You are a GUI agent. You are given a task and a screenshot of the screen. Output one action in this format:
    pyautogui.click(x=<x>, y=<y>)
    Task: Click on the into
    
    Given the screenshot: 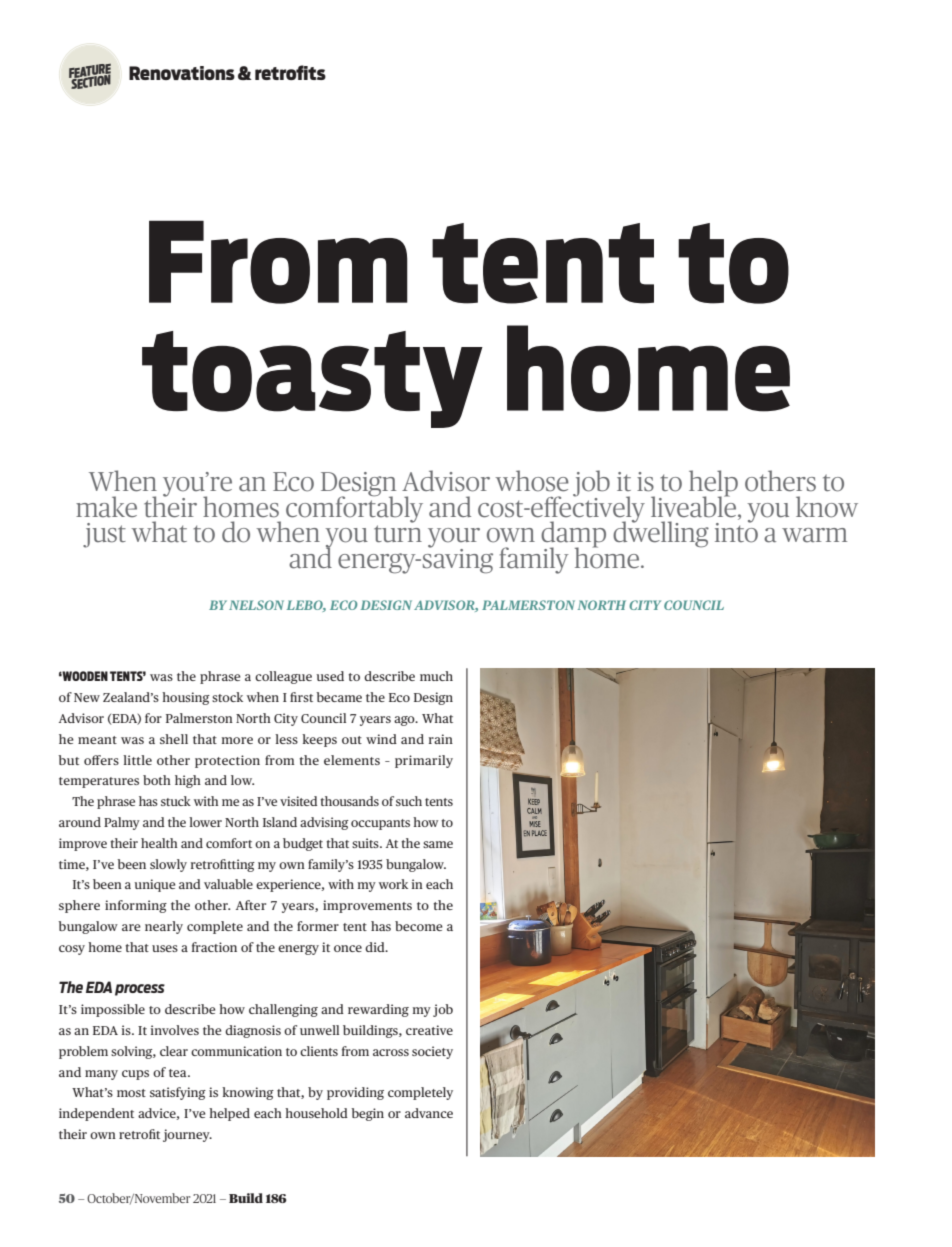 What is the action you would take?
    pyautogui.click(x=736, y=532)
